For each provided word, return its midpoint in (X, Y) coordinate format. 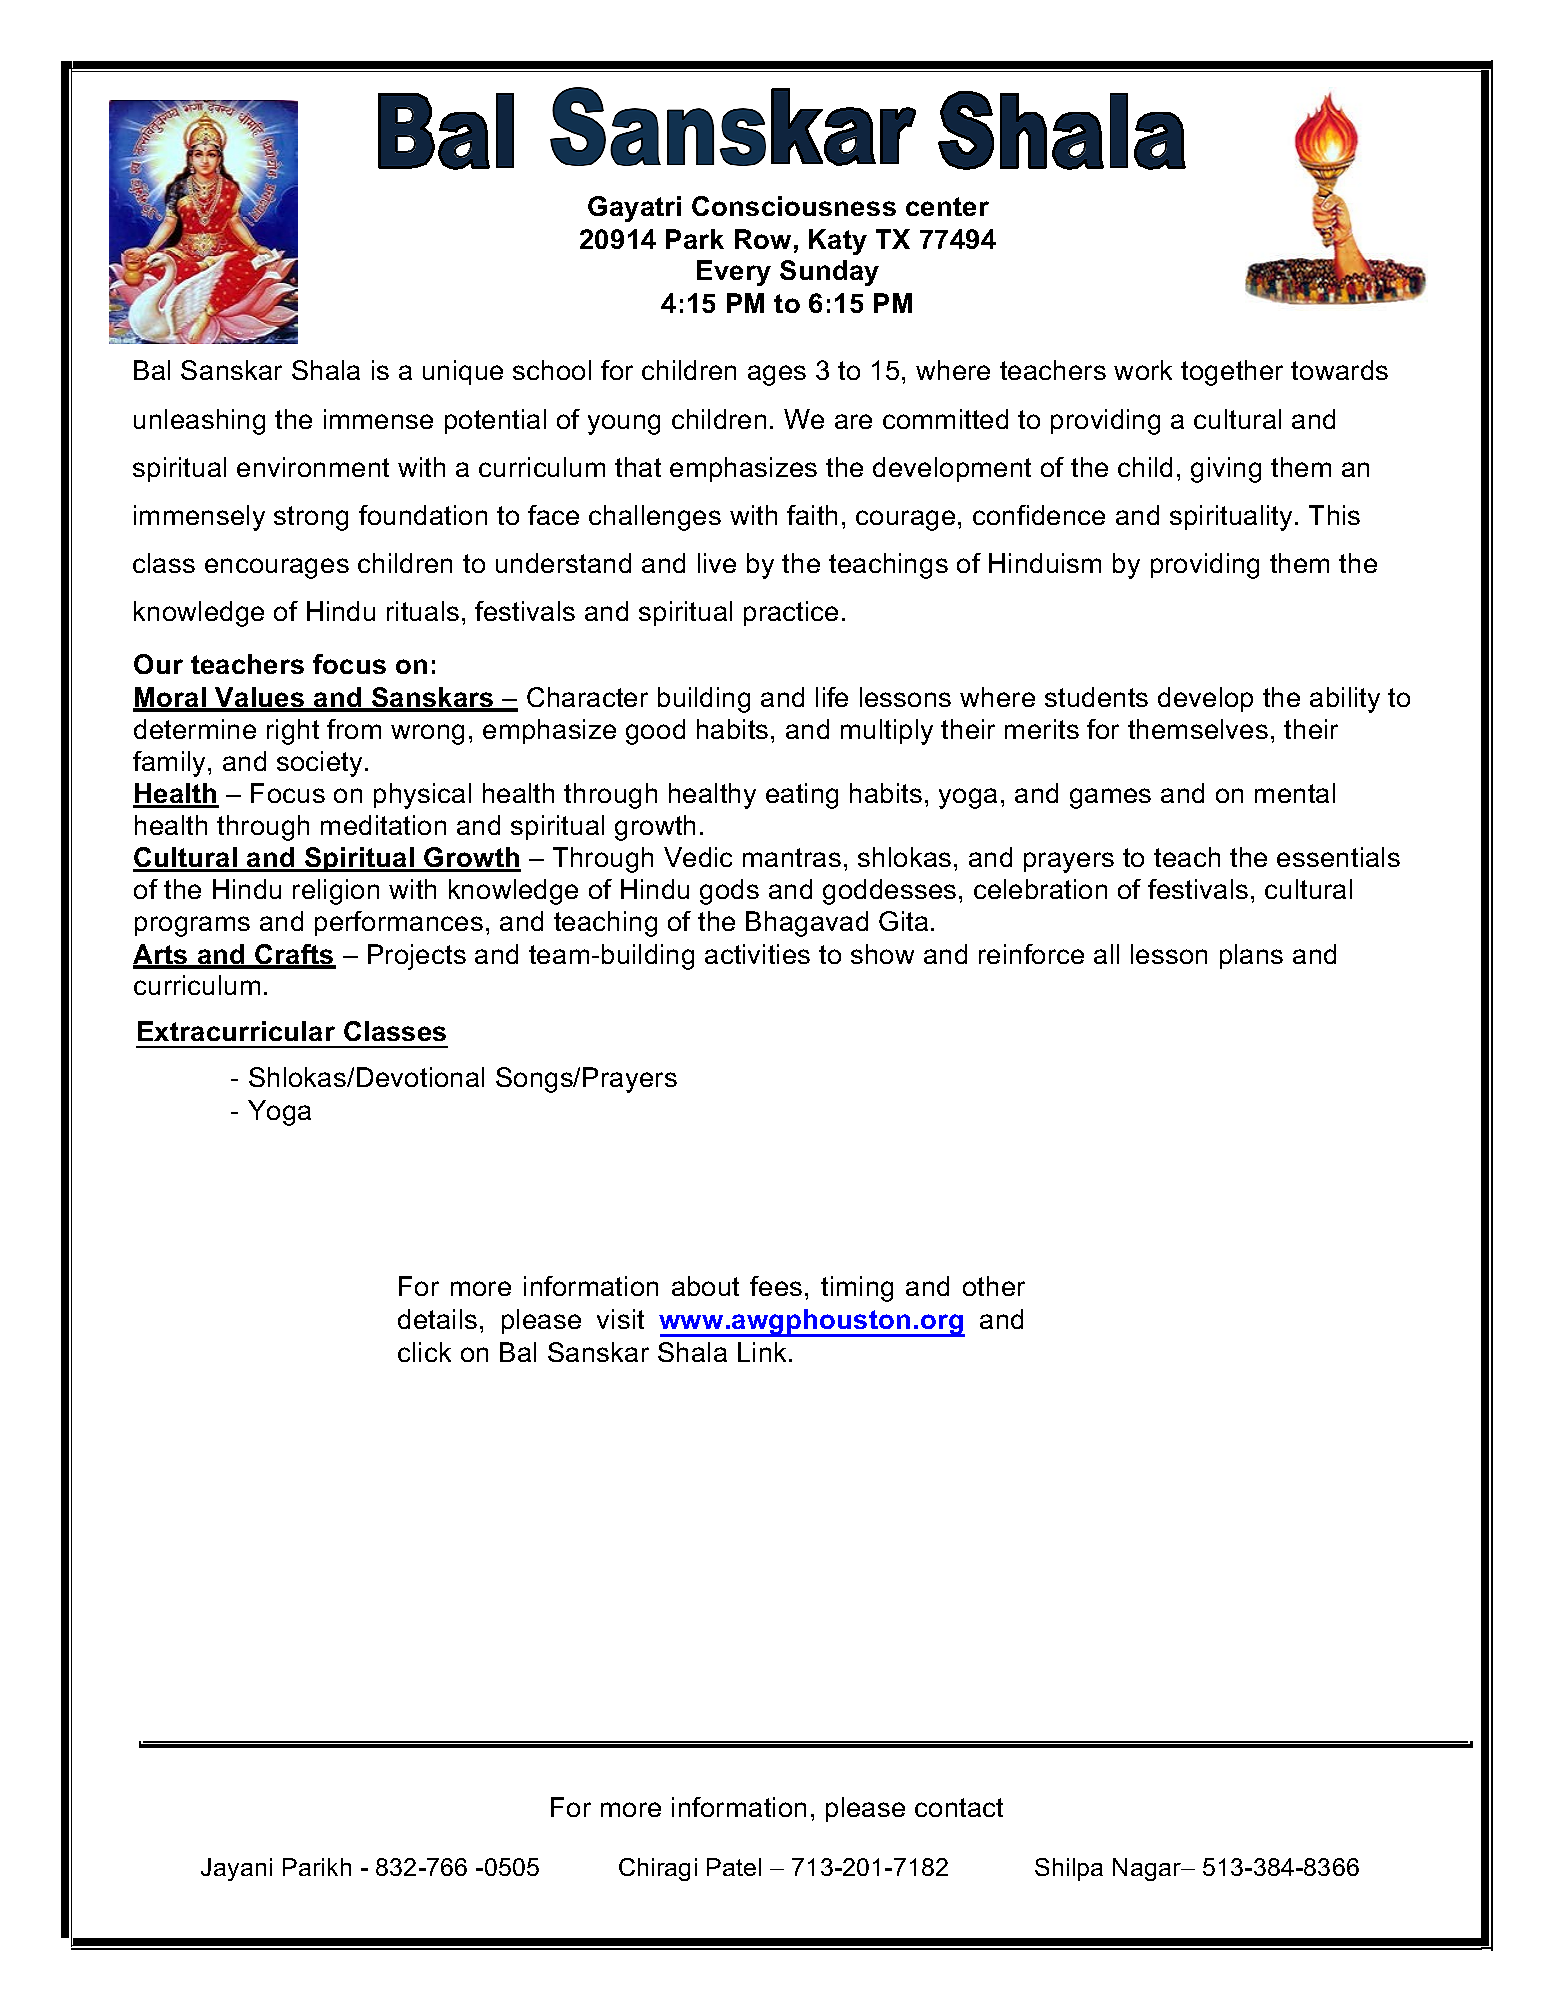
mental (1295, 793)
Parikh (317, 1867)
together (1232, 373)
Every (734, 273)
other (994, 1286)
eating (802, 796)
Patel (734, 1867)
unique (463, 372)
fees (776, 1286)
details (437, 1319)
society (319, 764)
